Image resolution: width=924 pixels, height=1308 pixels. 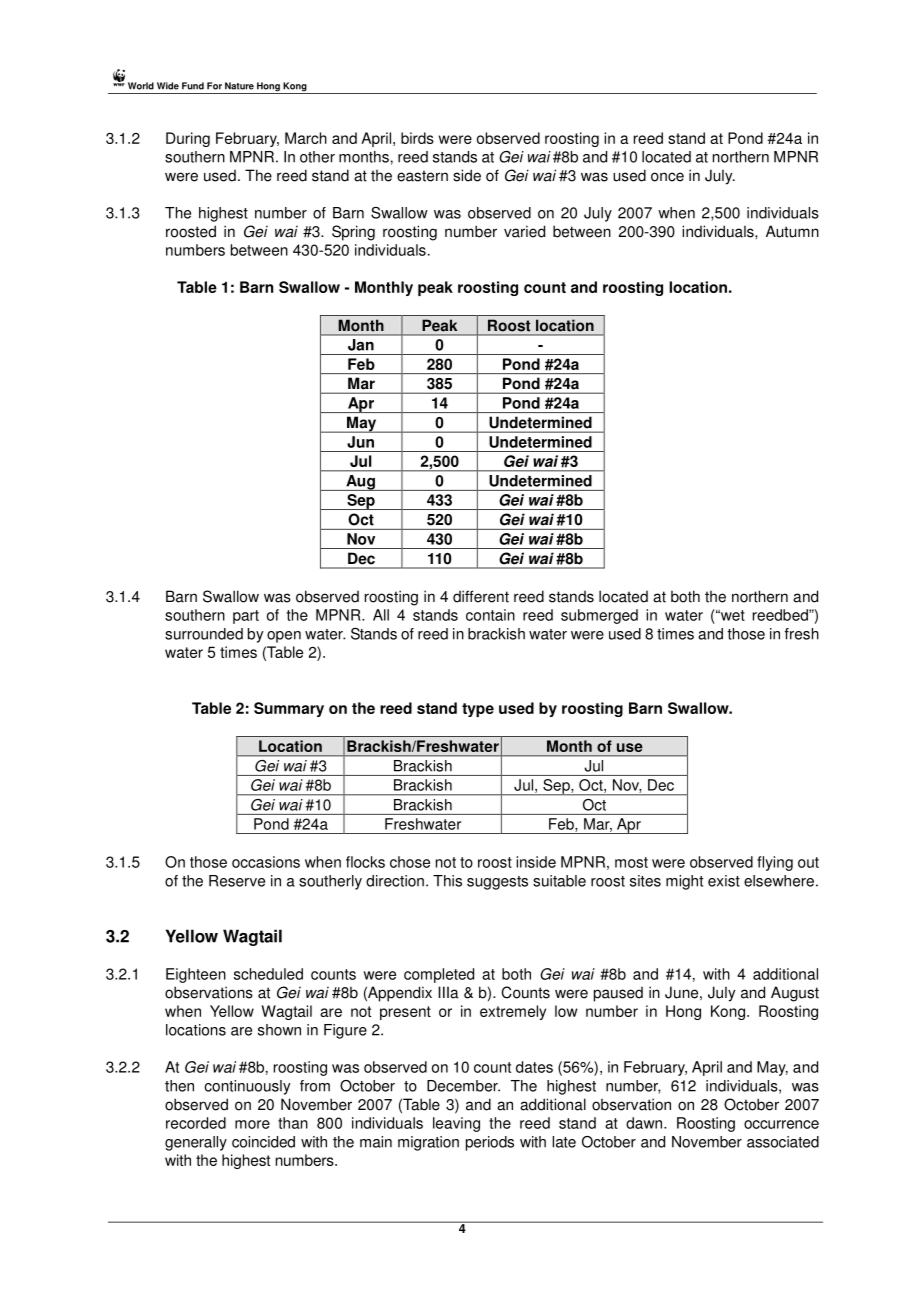 I want to click on For, so click(x=214, y=86).
